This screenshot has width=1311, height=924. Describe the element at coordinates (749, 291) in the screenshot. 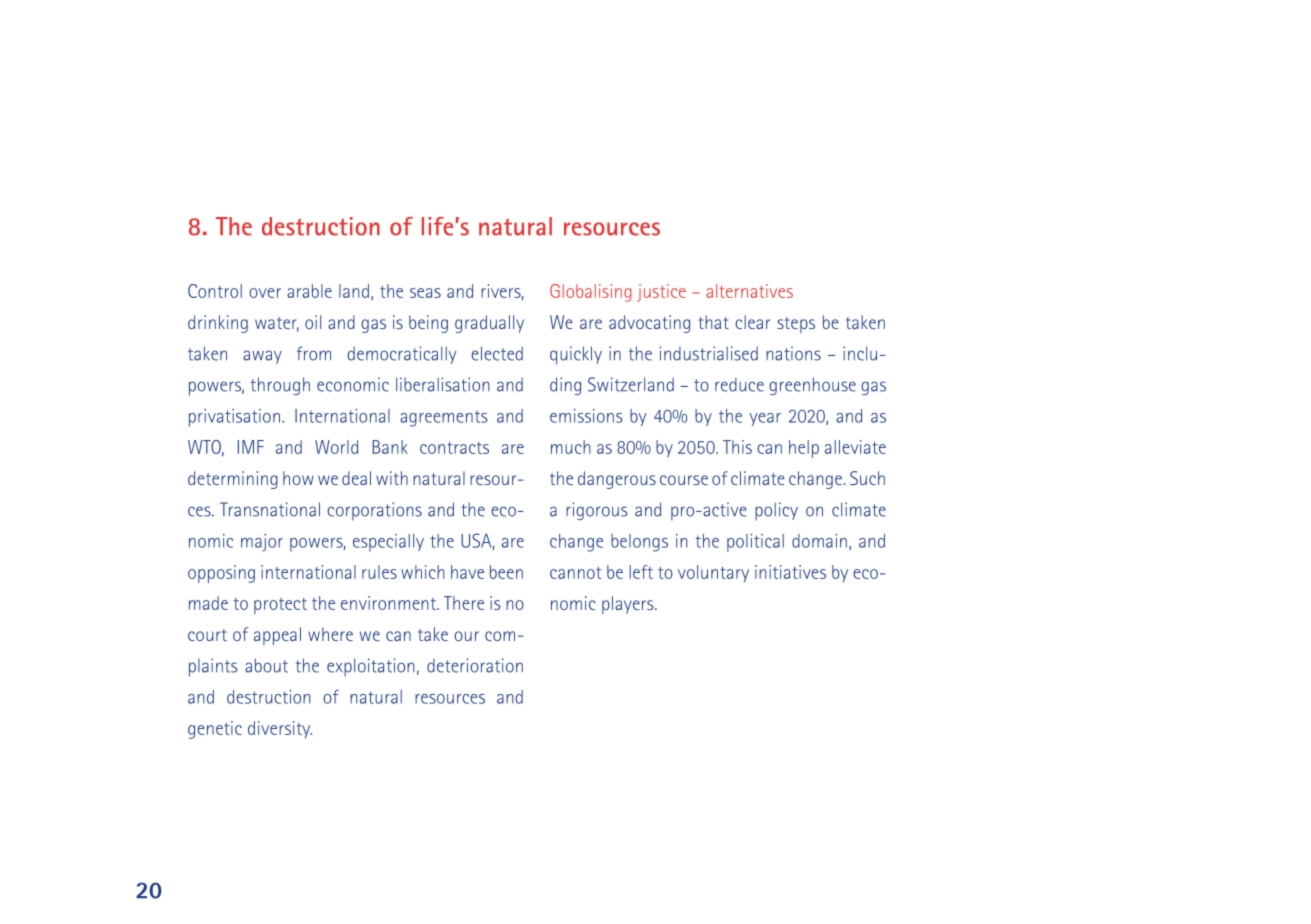

I see `alternatives` at that location.
